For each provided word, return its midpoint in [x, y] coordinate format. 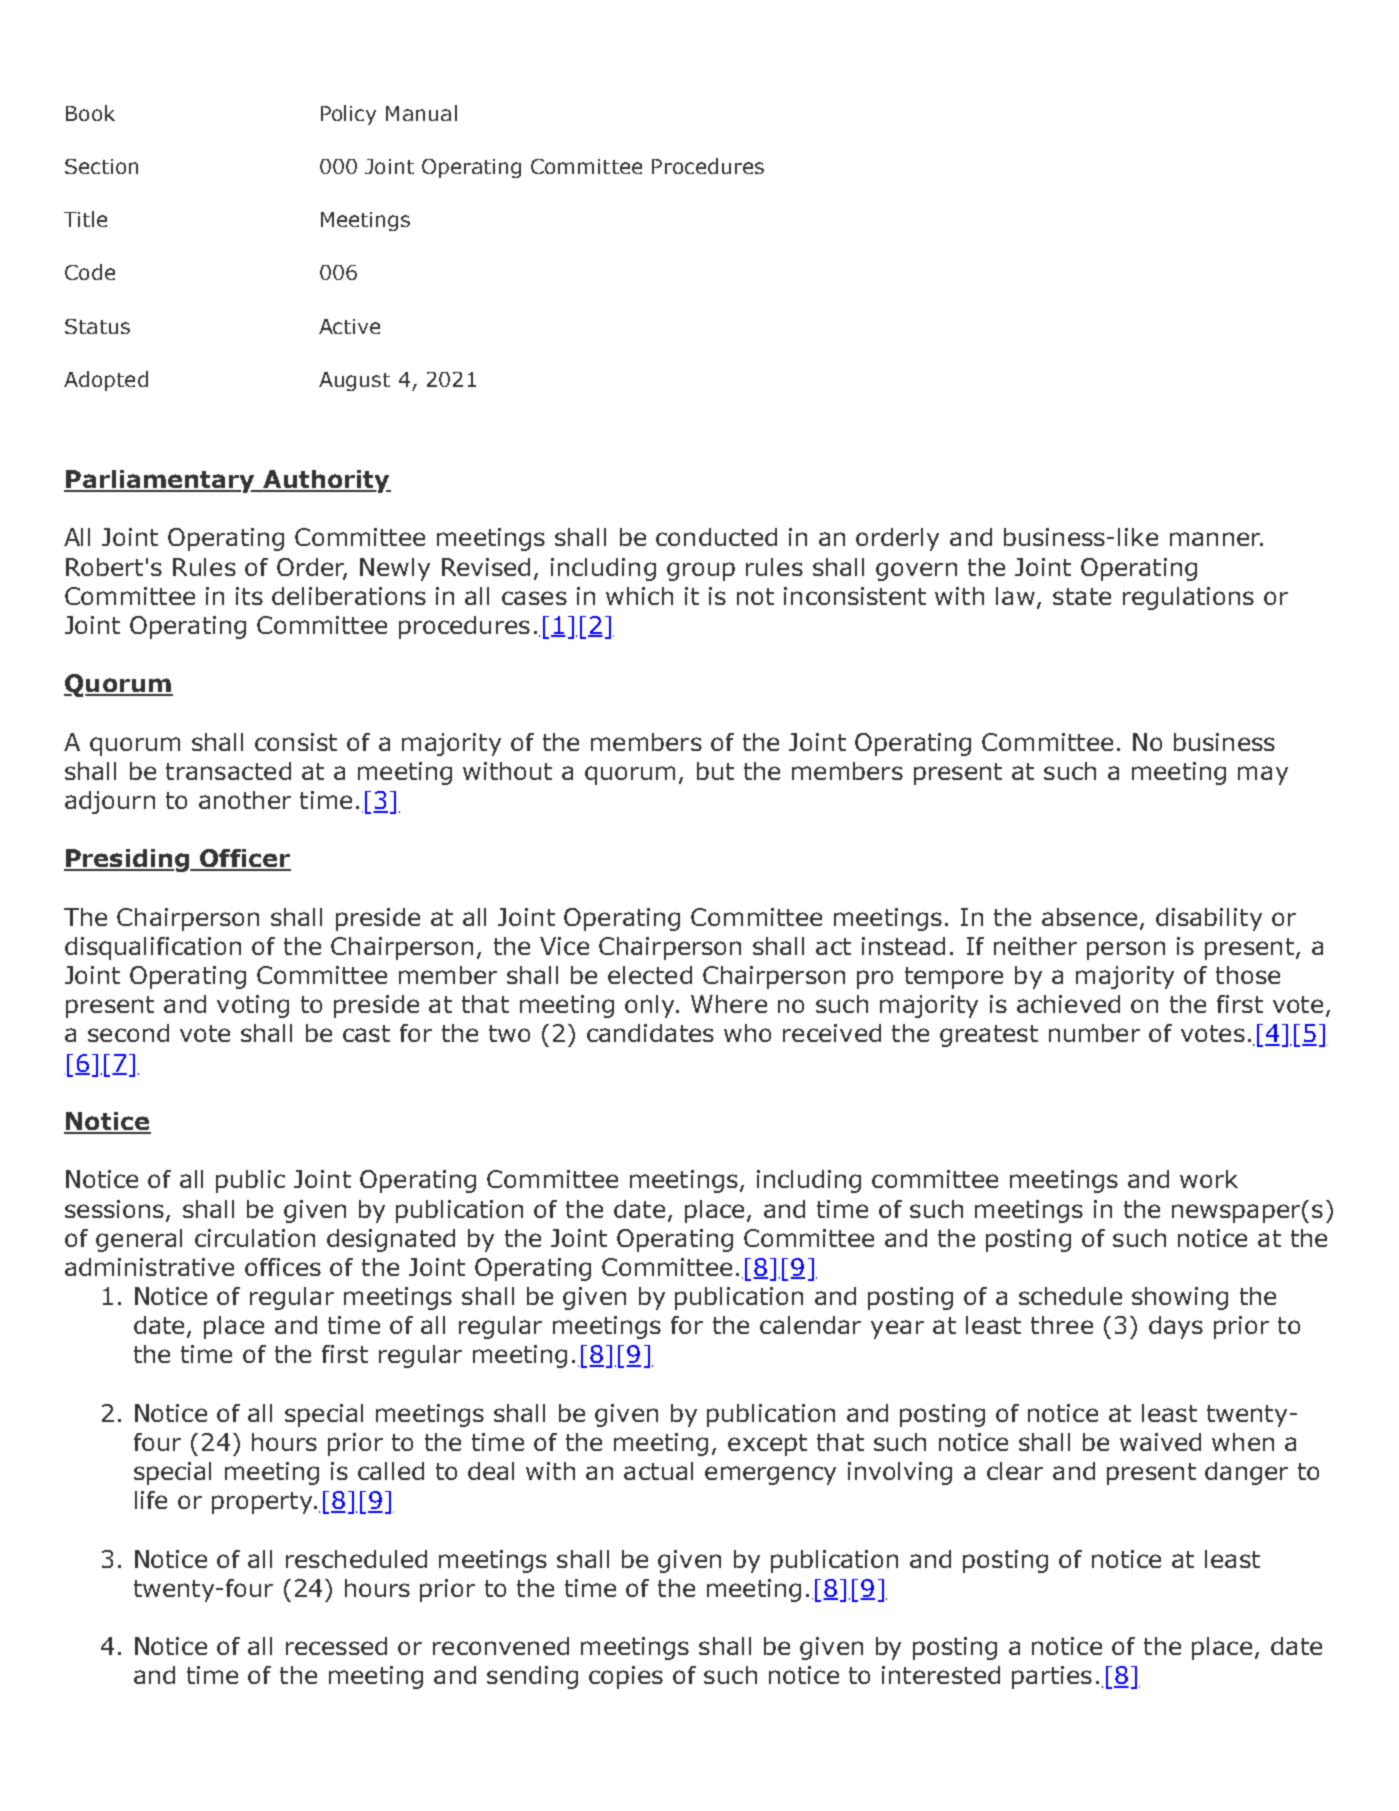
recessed [336, 1646]
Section [101, 166]
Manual [421, 113]
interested [941, 1675]
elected [650, 975]
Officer [244, 859]
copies [626, 1677]
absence [1089, 917]
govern [916, 571]
